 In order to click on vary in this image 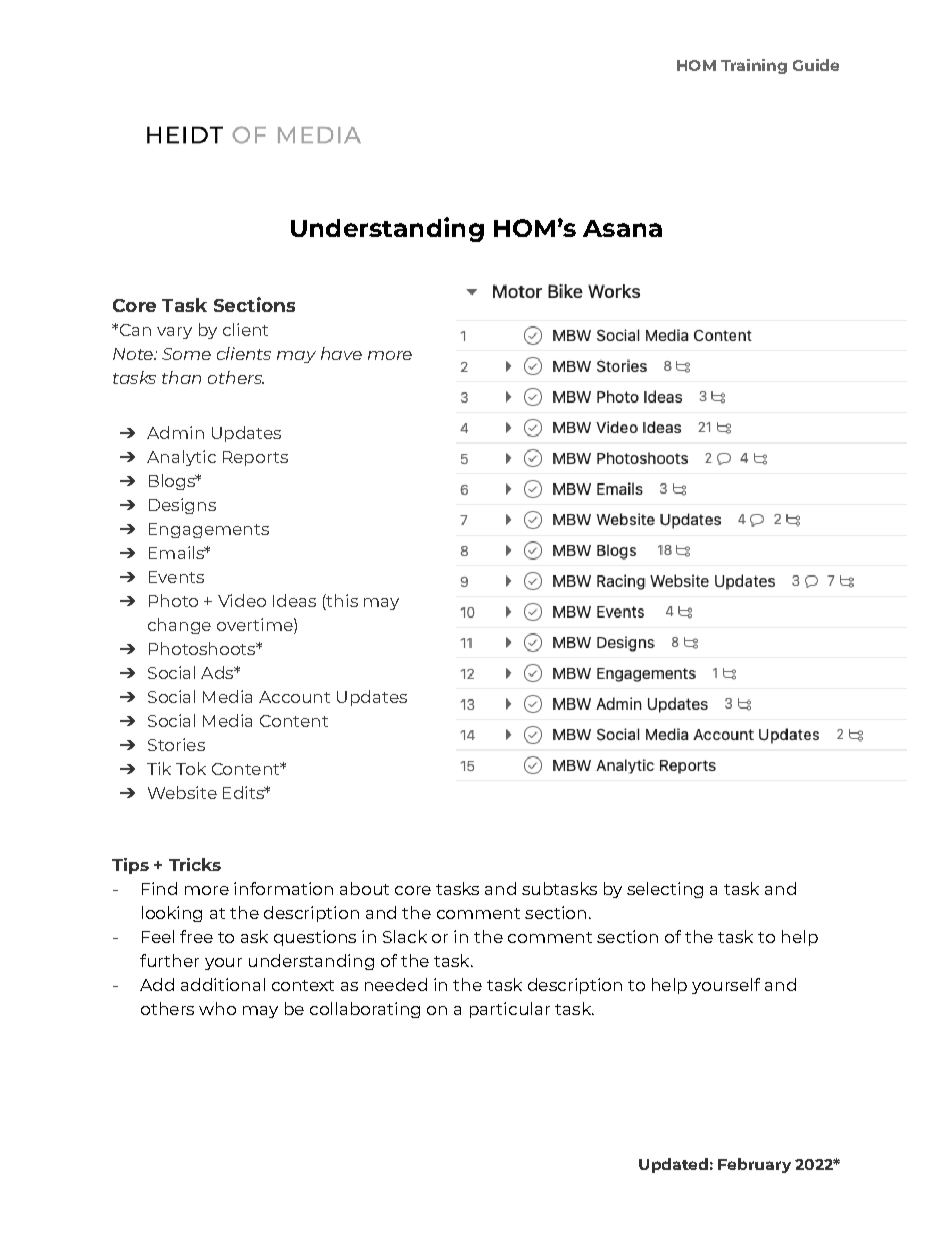, I will do `click(174, 333)`.
